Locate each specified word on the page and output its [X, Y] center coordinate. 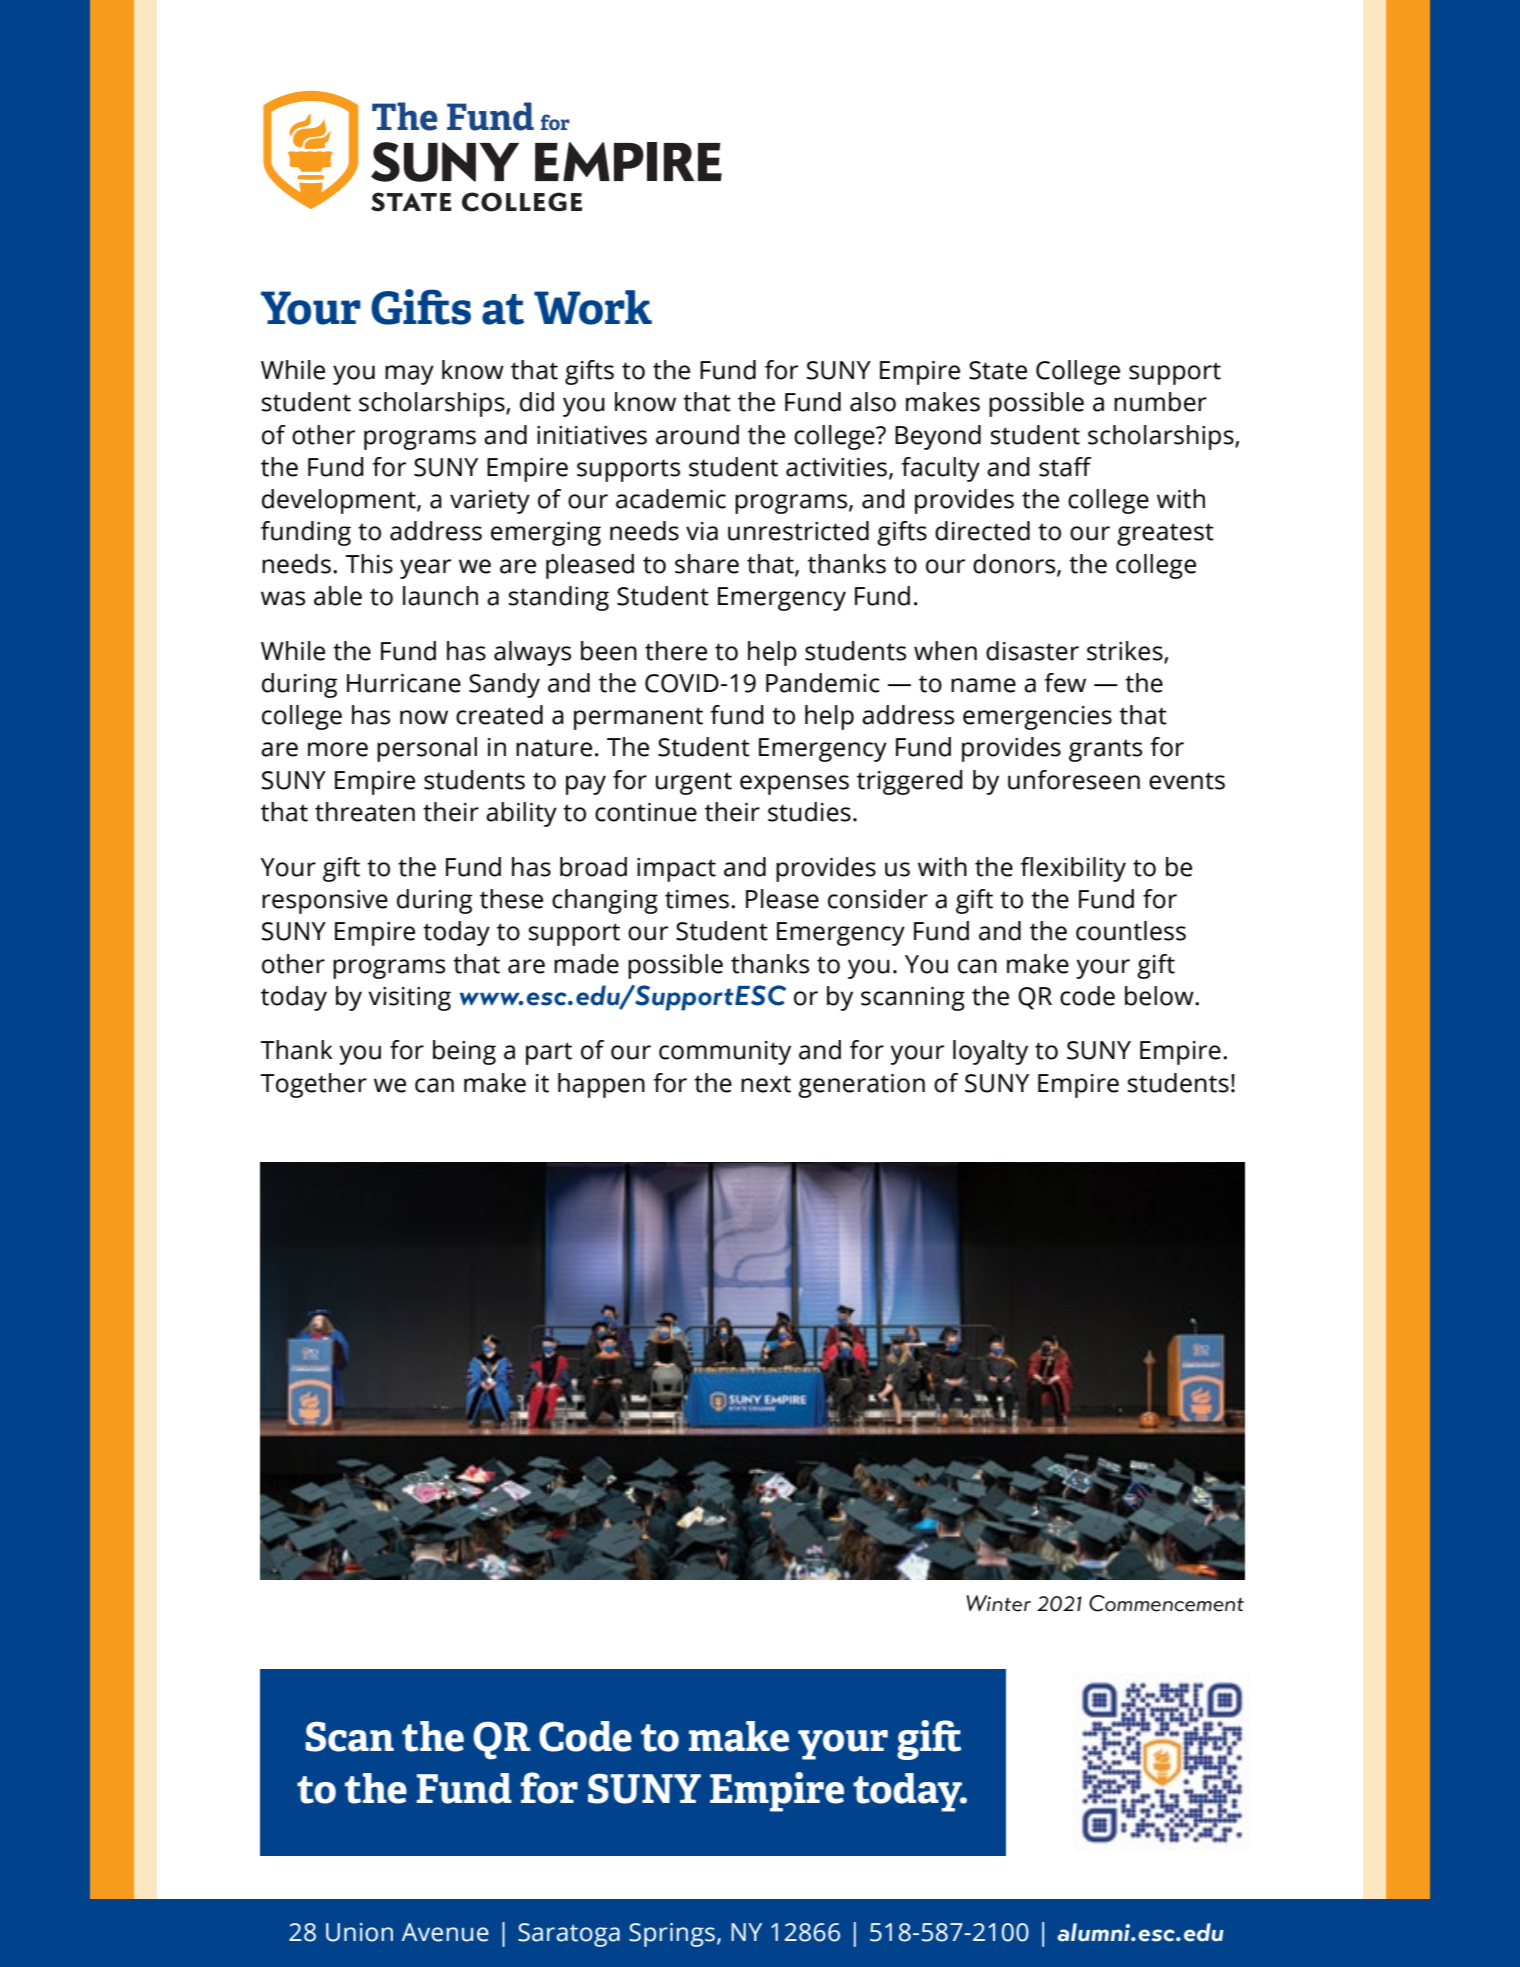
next [766, 1084]
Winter [998, 1603]
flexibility [1073, 869]
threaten [365, 812]
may [409, 375]
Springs [672, 1935]
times [697, 899]
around [697, 435]
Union [359, 1932]
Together [313, 1085]
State [998, 370]
